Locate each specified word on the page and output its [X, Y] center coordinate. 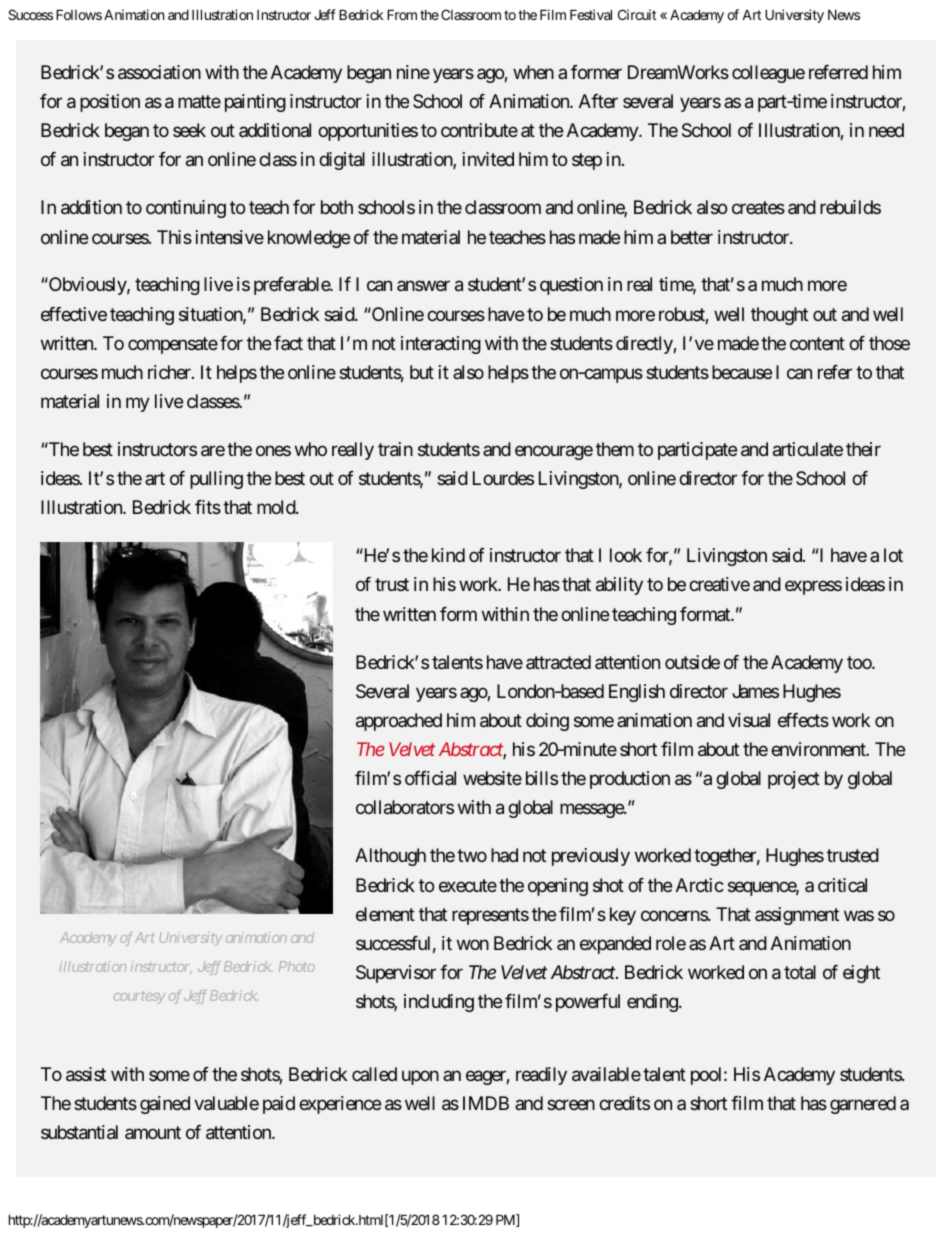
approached [399, 722]
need [886, 130]
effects [803, 720]
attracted [558, 662]
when [533, 72]
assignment [797, 916]
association [159, 72]
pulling [216, 480]
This [174, 237]
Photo [297, 966]
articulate [808, 449]
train [395, 449]
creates [758, 208]
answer [423, 286]
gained [165, 1105]
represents [490, 916]
